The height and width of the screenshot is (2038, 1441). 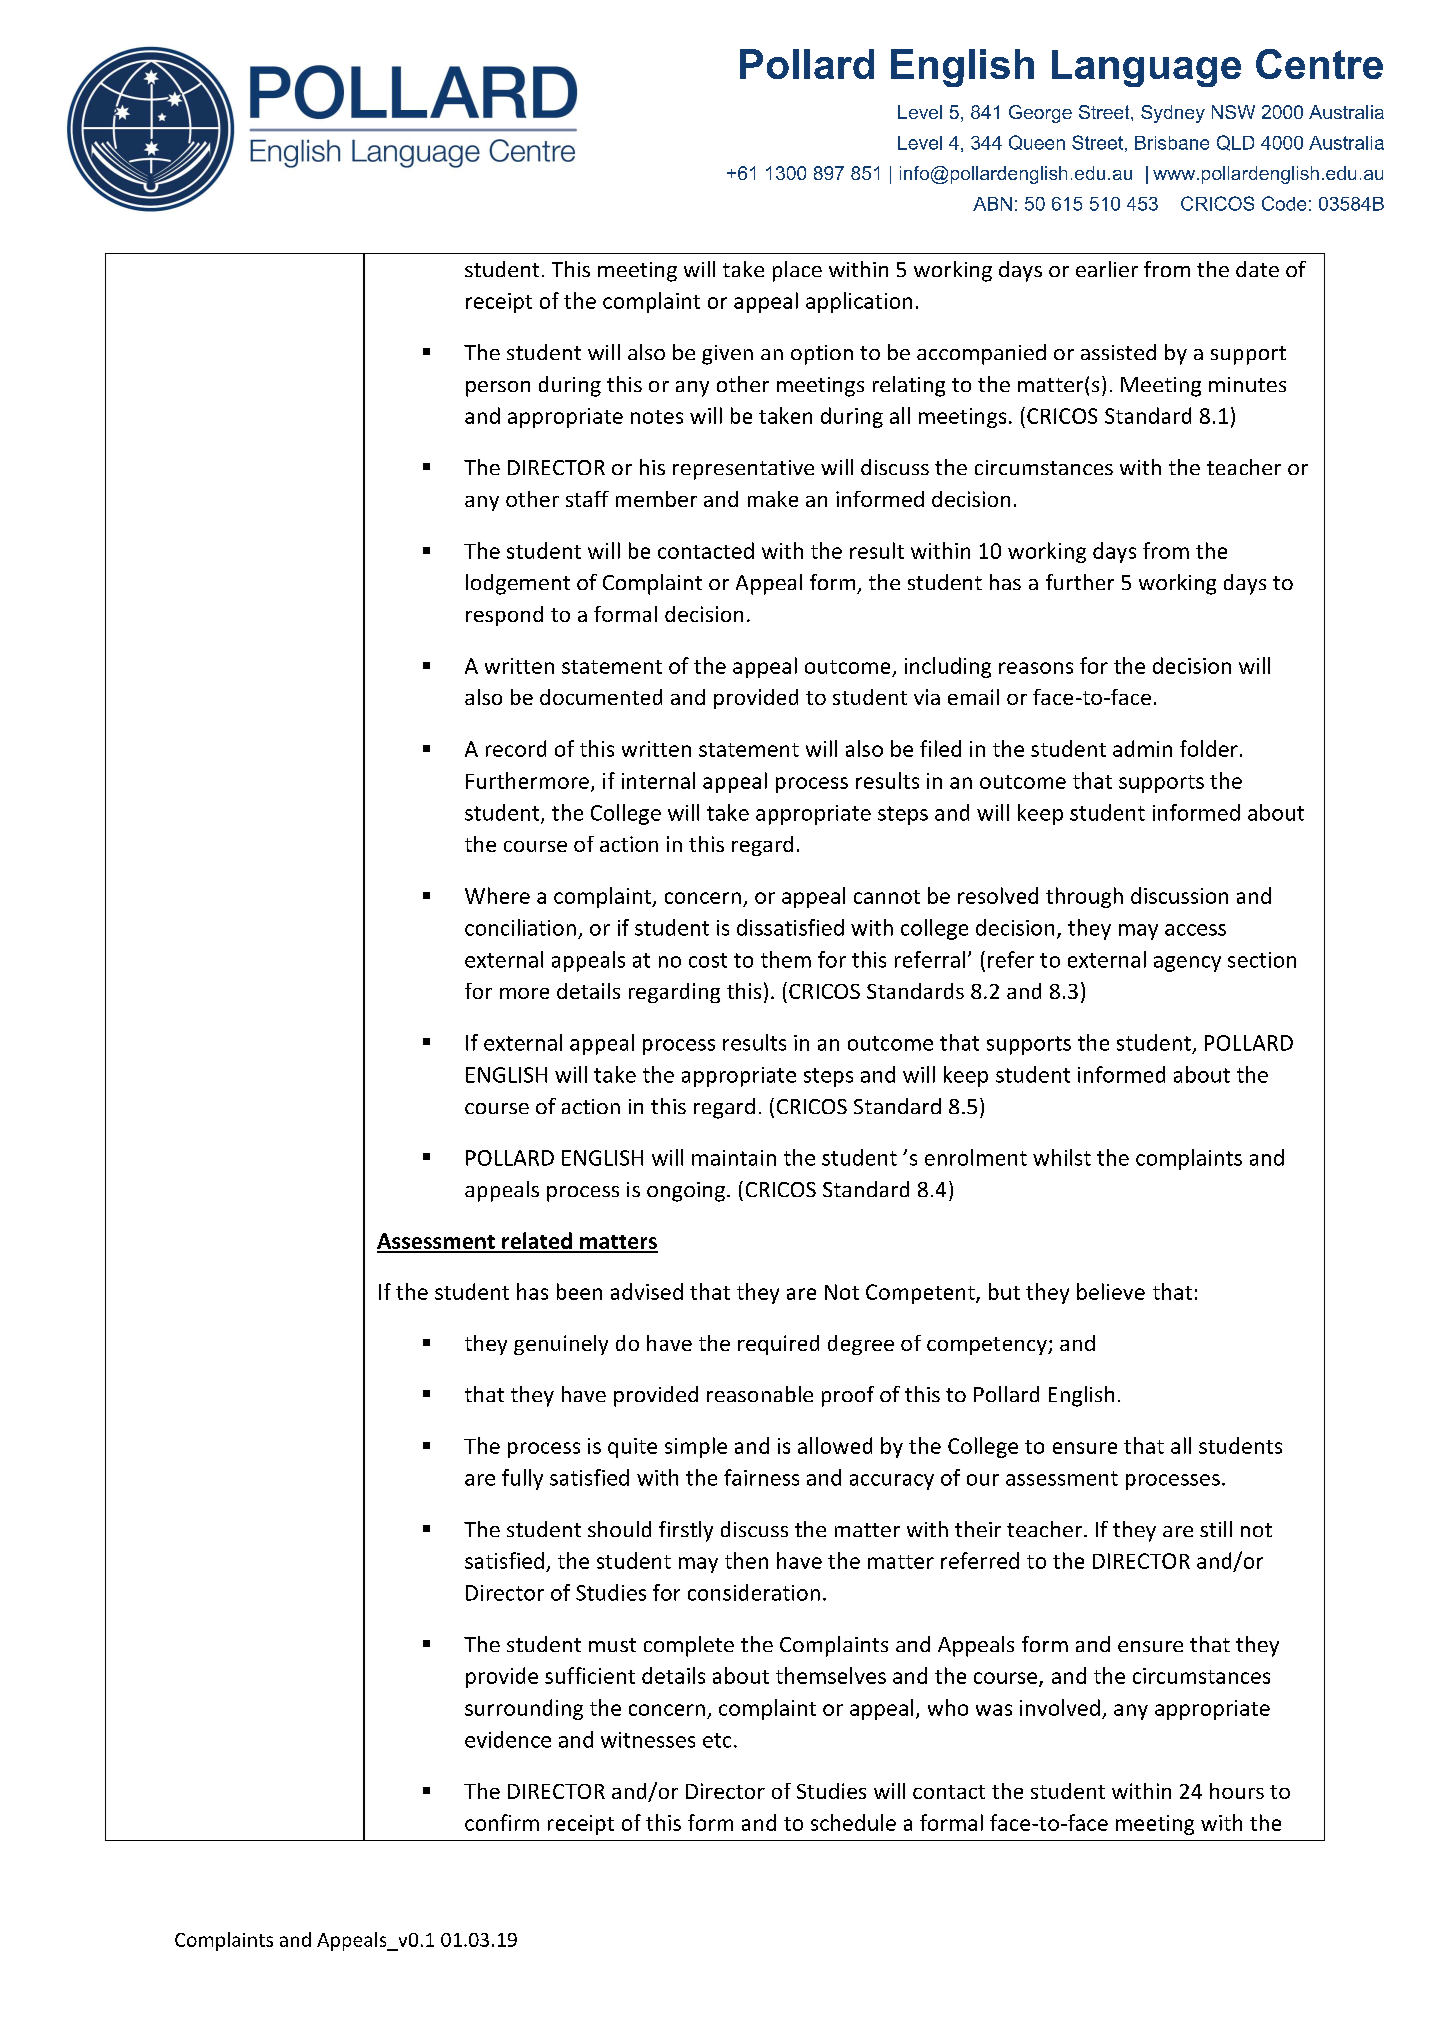 I want to click on who, so click(x=948, y=1707).
